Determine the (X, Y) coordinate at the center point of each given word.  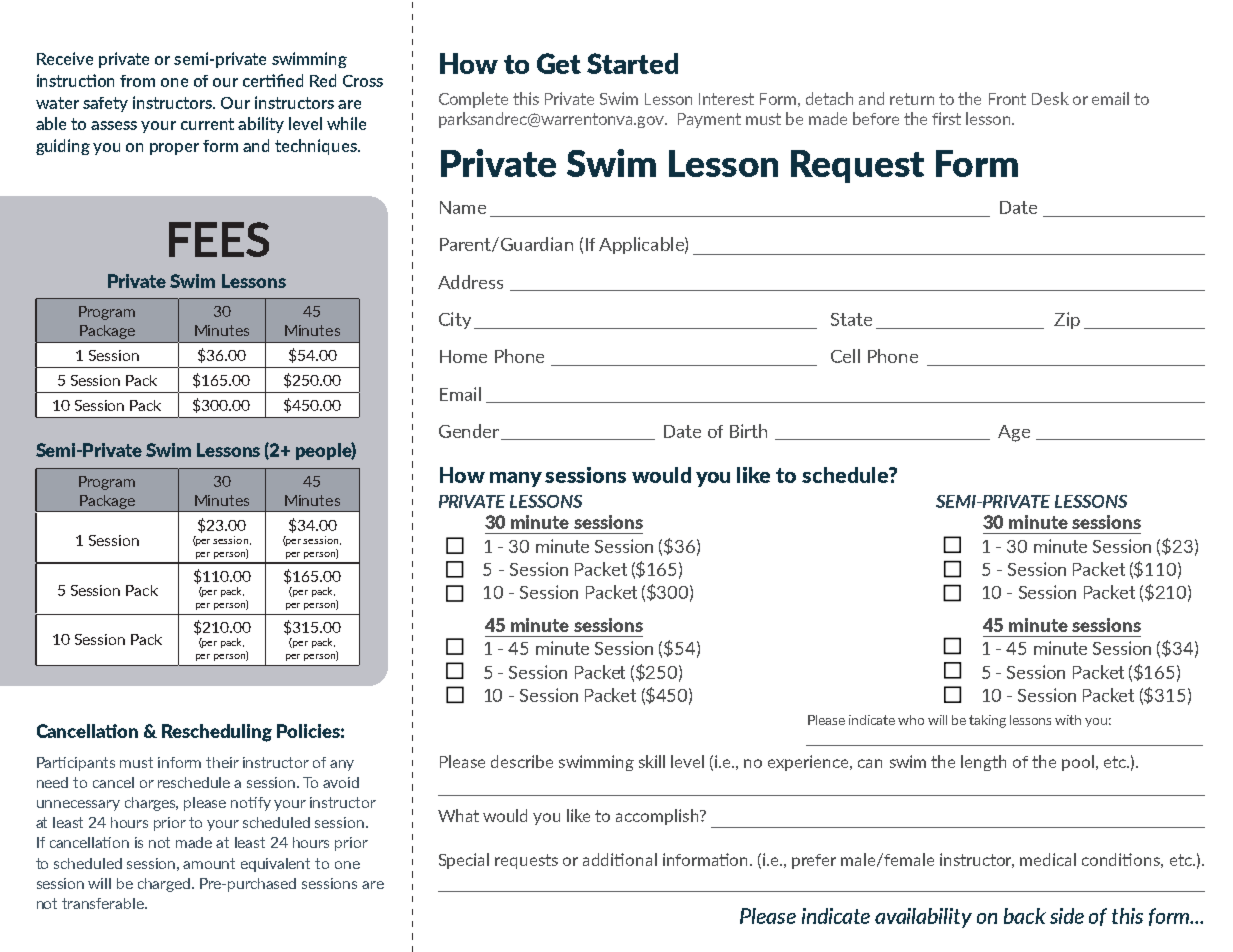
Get (559, 63)
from (137, 81)
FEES (219, 239)
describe (522, 761)
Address (470, 282)
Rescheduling (217, 733)
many (516, 479)
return (912, 99)
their (222, 762)
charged (165, 885)
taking (987, 721)
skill (652, 761)
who (911, 720)
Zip (1067, 320)
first (946, 118)
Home (463, 356)
